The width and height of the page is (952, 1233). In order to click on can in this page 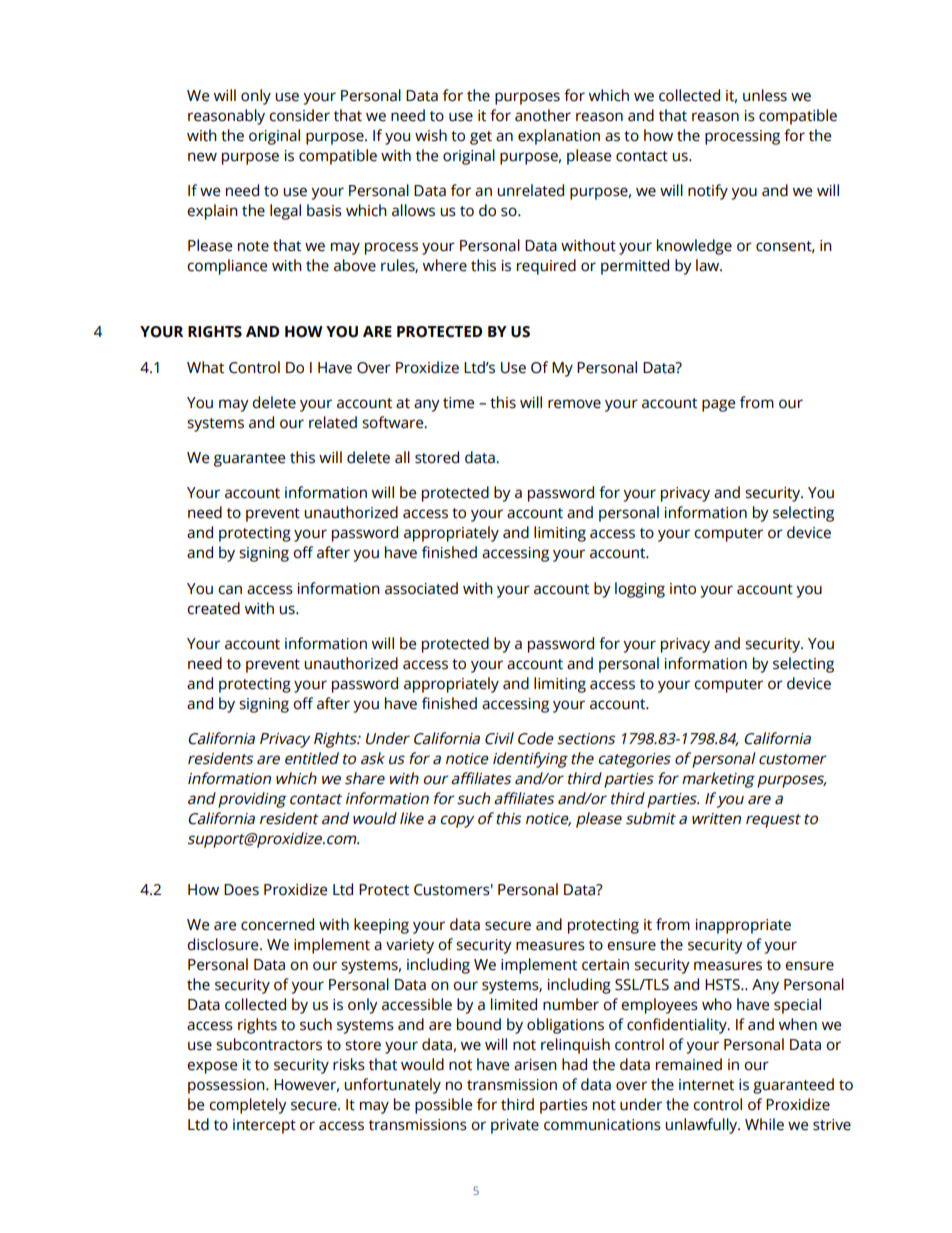, I will do `click(230, 590)`.
